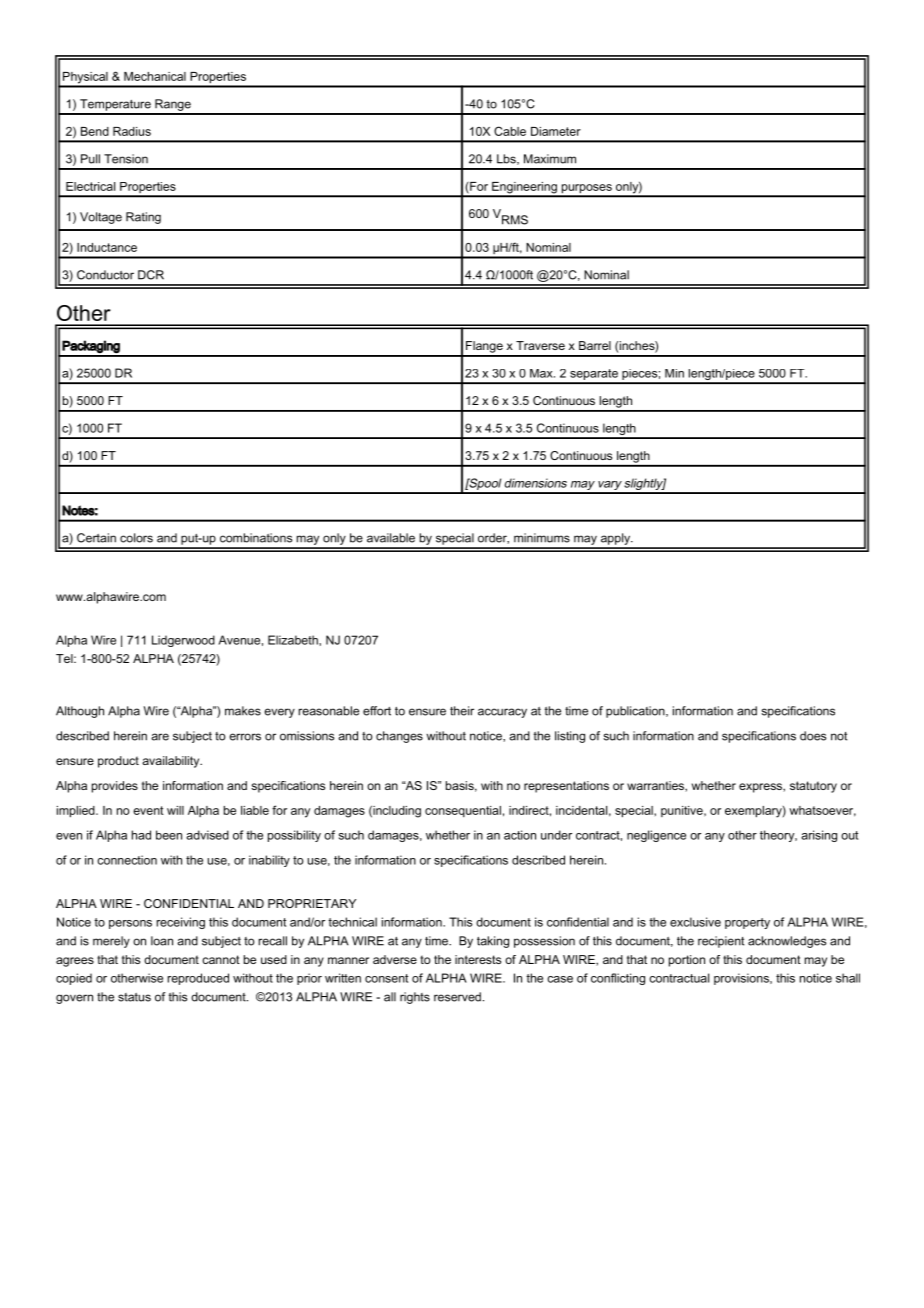  What do you see at coordinates (510, 131) in the document?
I see `Cable` at bounding box center [510, 131].
